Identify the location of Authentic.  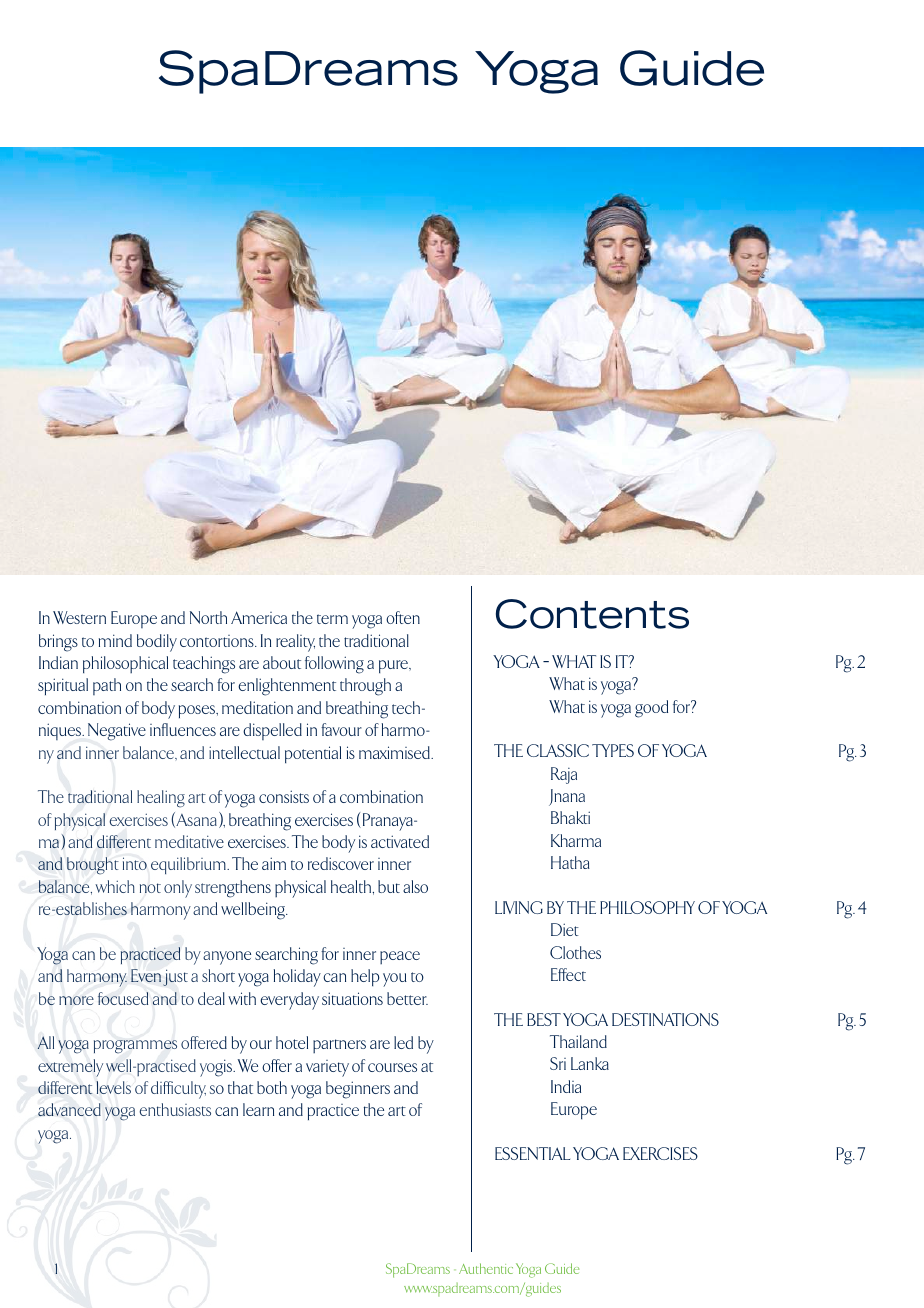
(486, 1268).
